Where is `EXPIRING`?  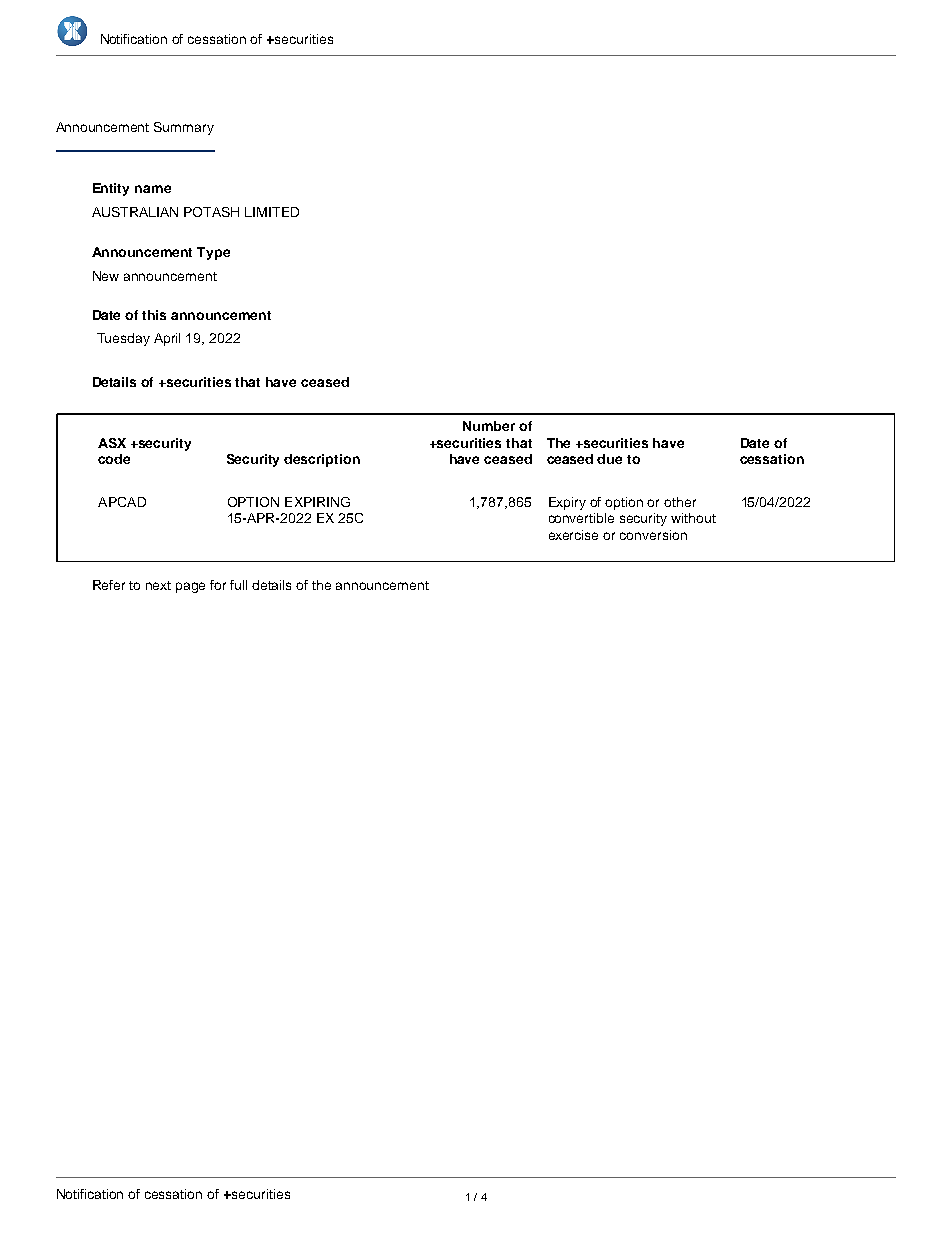
EXPIRING is located at coordinates (317, 502).
